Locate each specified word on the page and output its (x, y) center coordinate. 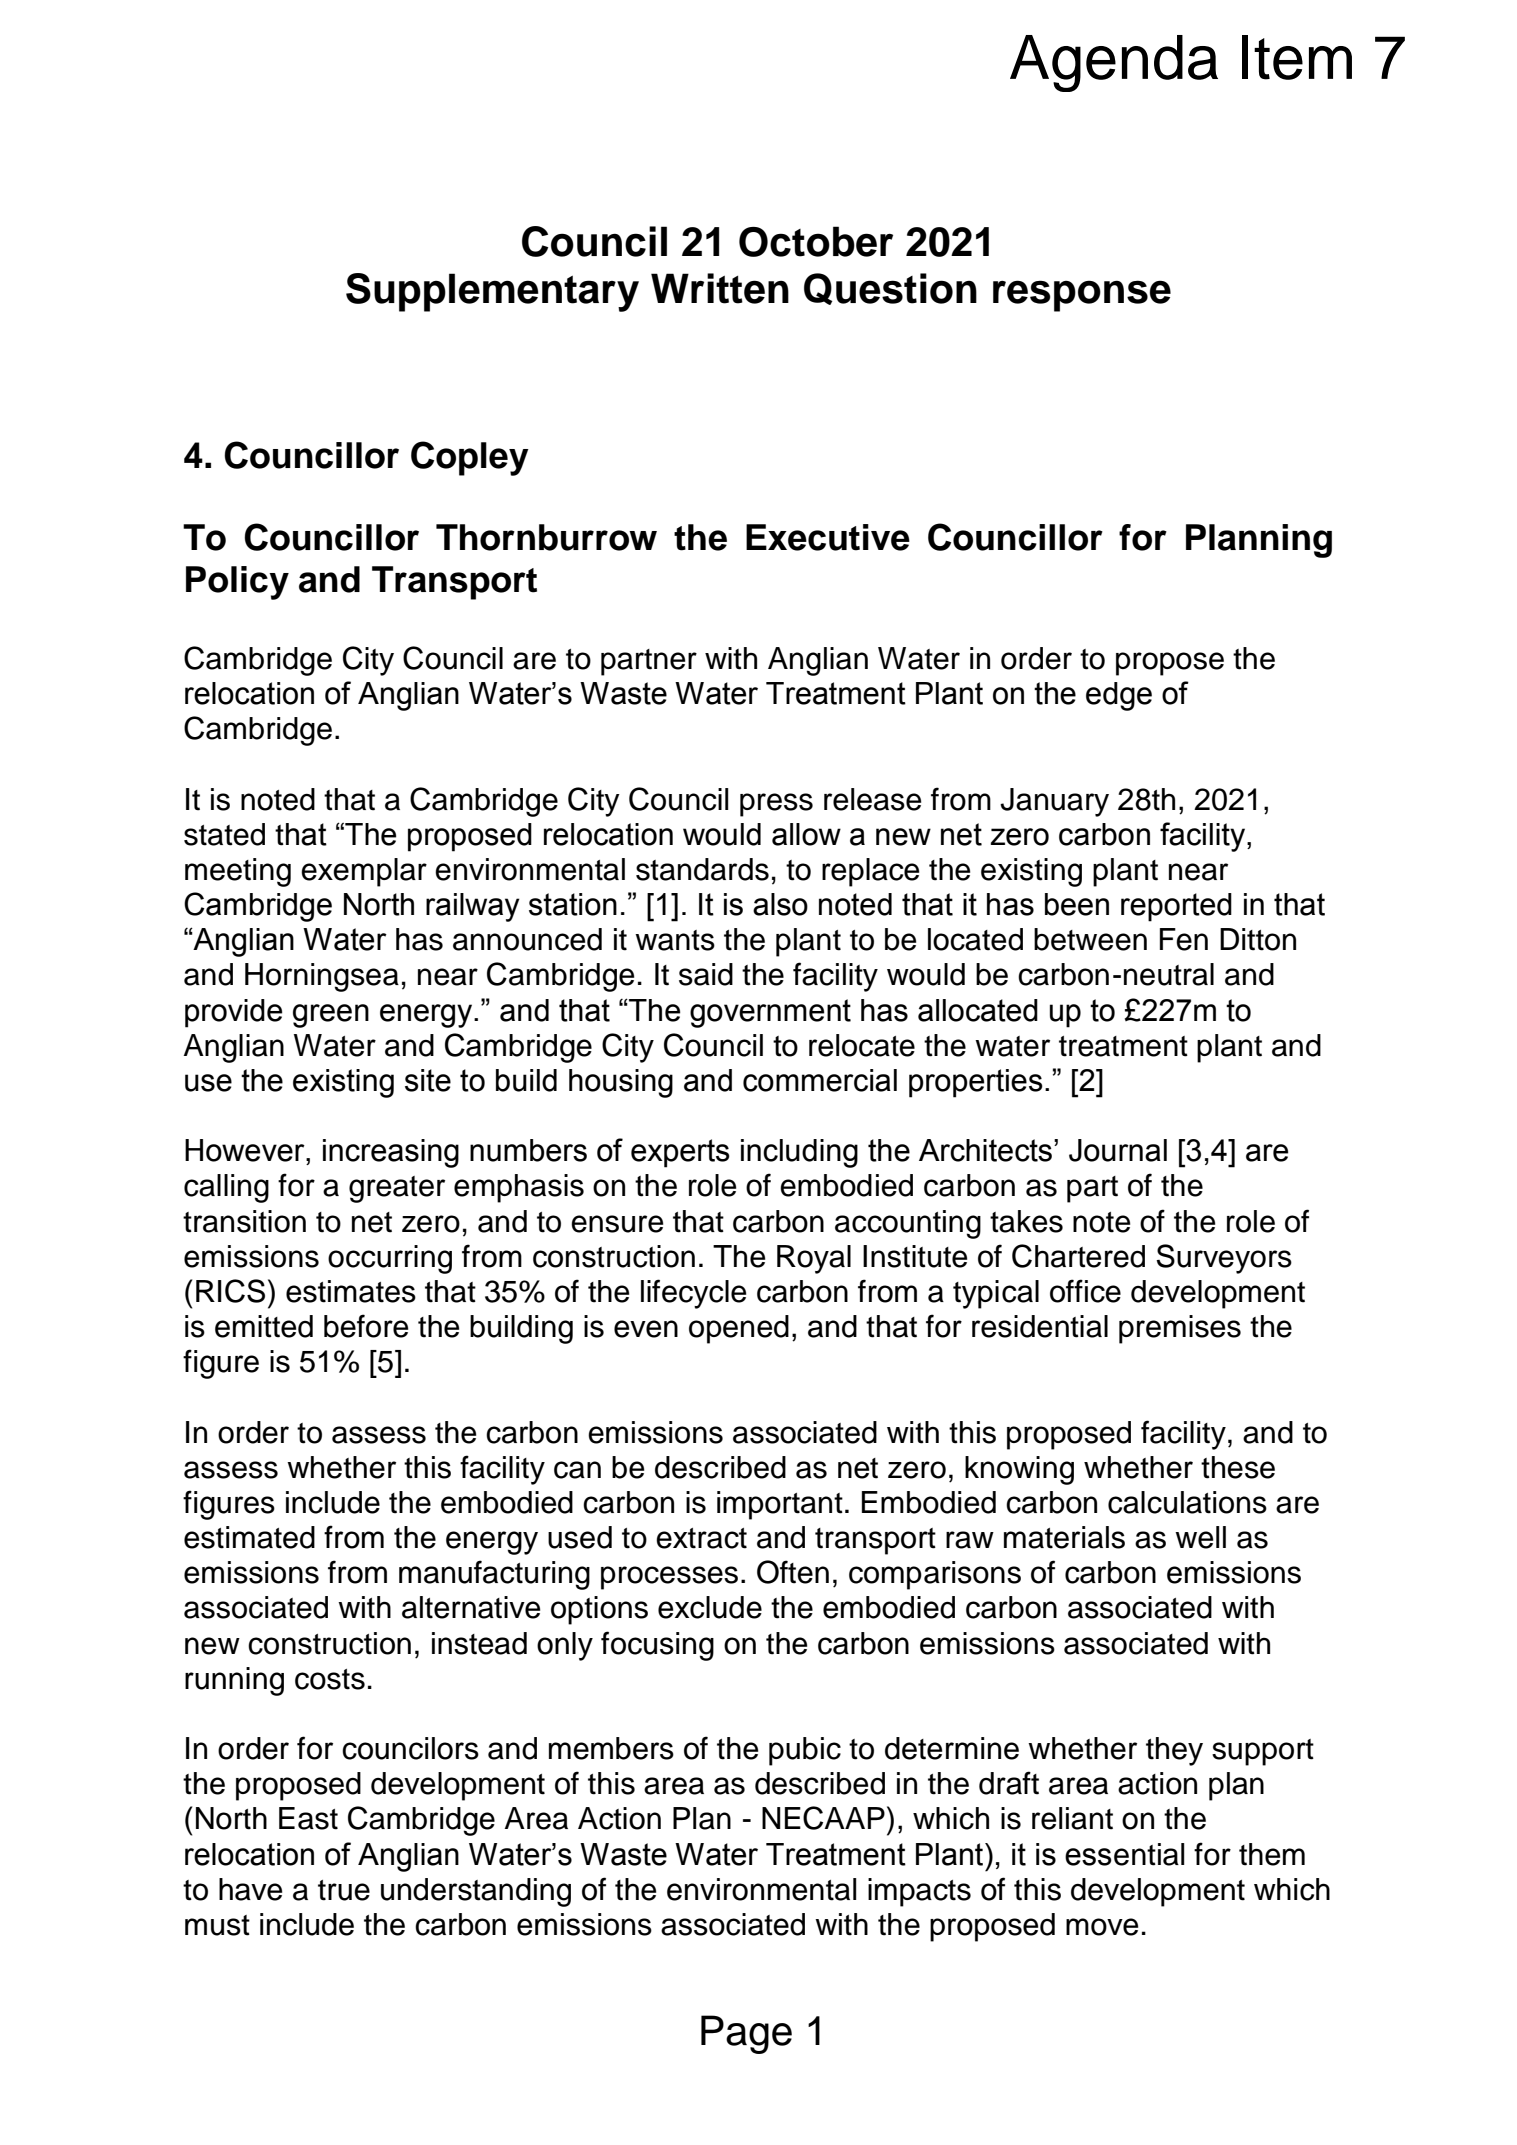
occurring (390, 1259)
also (780, 904)
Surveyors (1224, 1259)
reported (1176, 907)
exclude (710, 1607)
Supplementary (492, 292)
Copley (470, 458)
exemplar (364, 872)
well (1200, 1537)
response (1082, 296)
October (816, 241)
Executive (828, 537)
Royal (814, 1259)
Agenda (1114, 63)
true (344, 1890)
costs (330, 1679)
